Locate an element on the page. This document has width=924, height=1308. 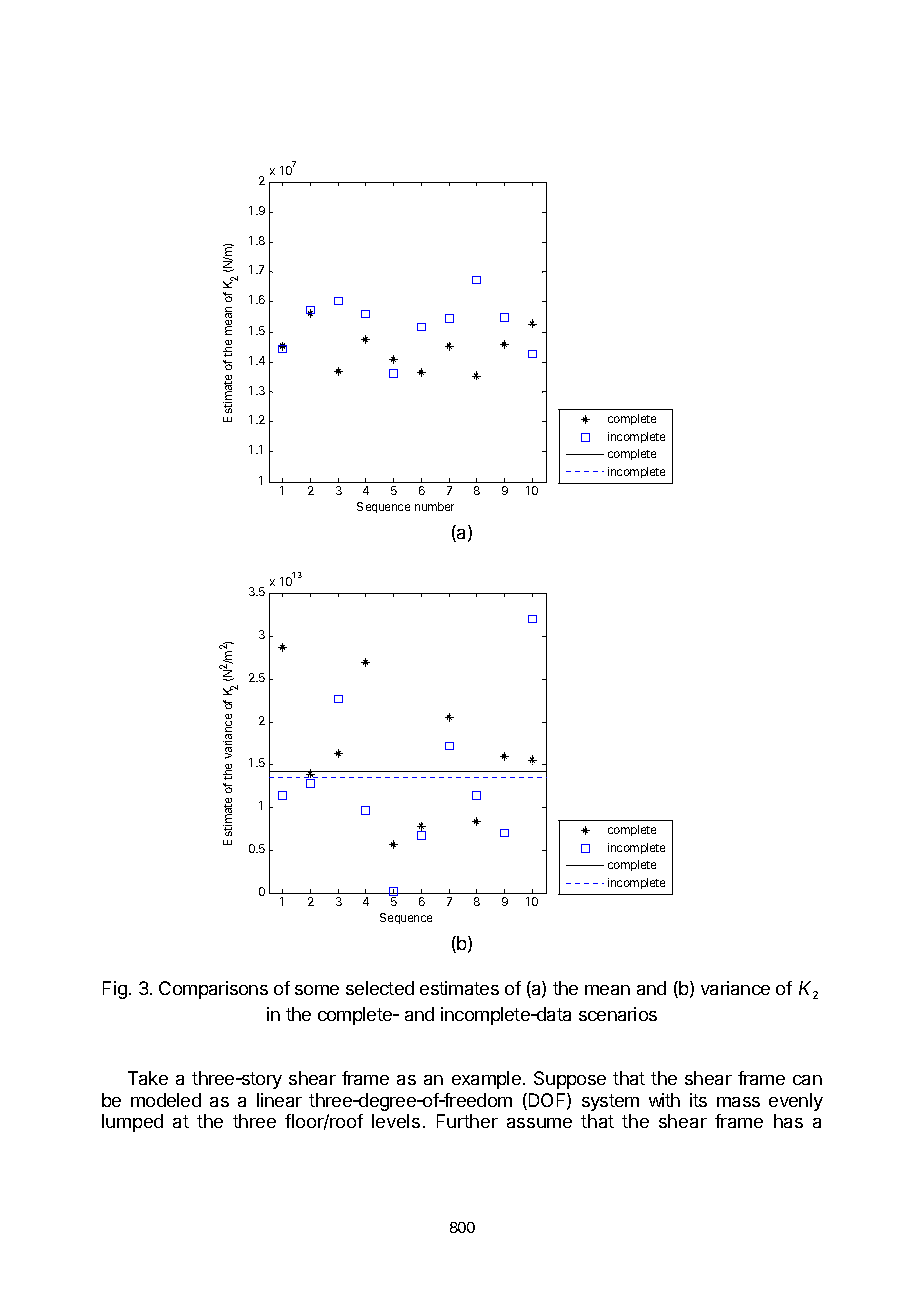
Further is located at coordinates (467, 1121).
